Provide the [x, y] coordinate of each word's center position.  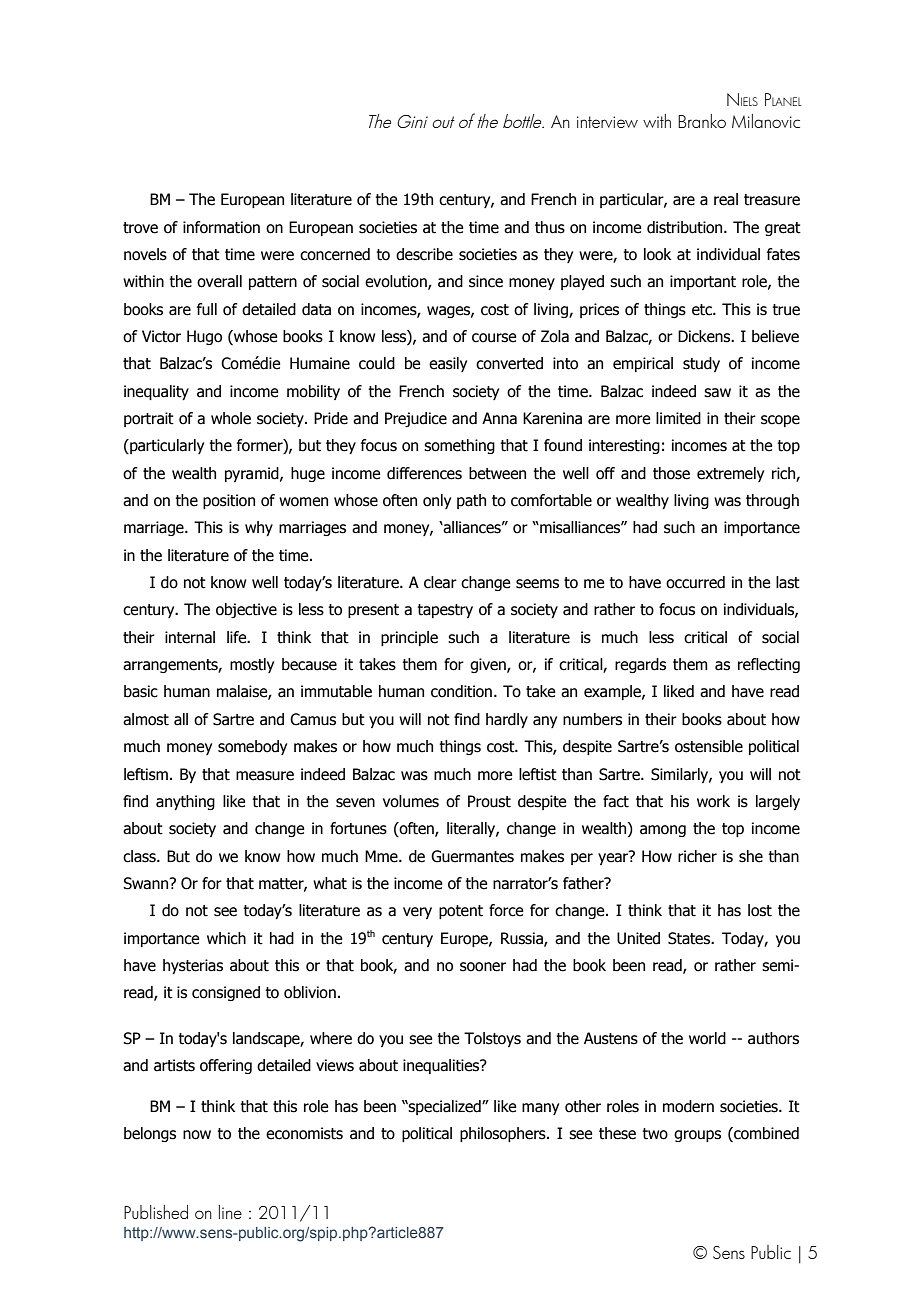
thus [550, 227]
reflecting [769, 665]
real [726, 199]
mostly [252, 665]
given [489, 665]
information [221, 227]
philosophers [504, 1134]
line [230, 1212]
